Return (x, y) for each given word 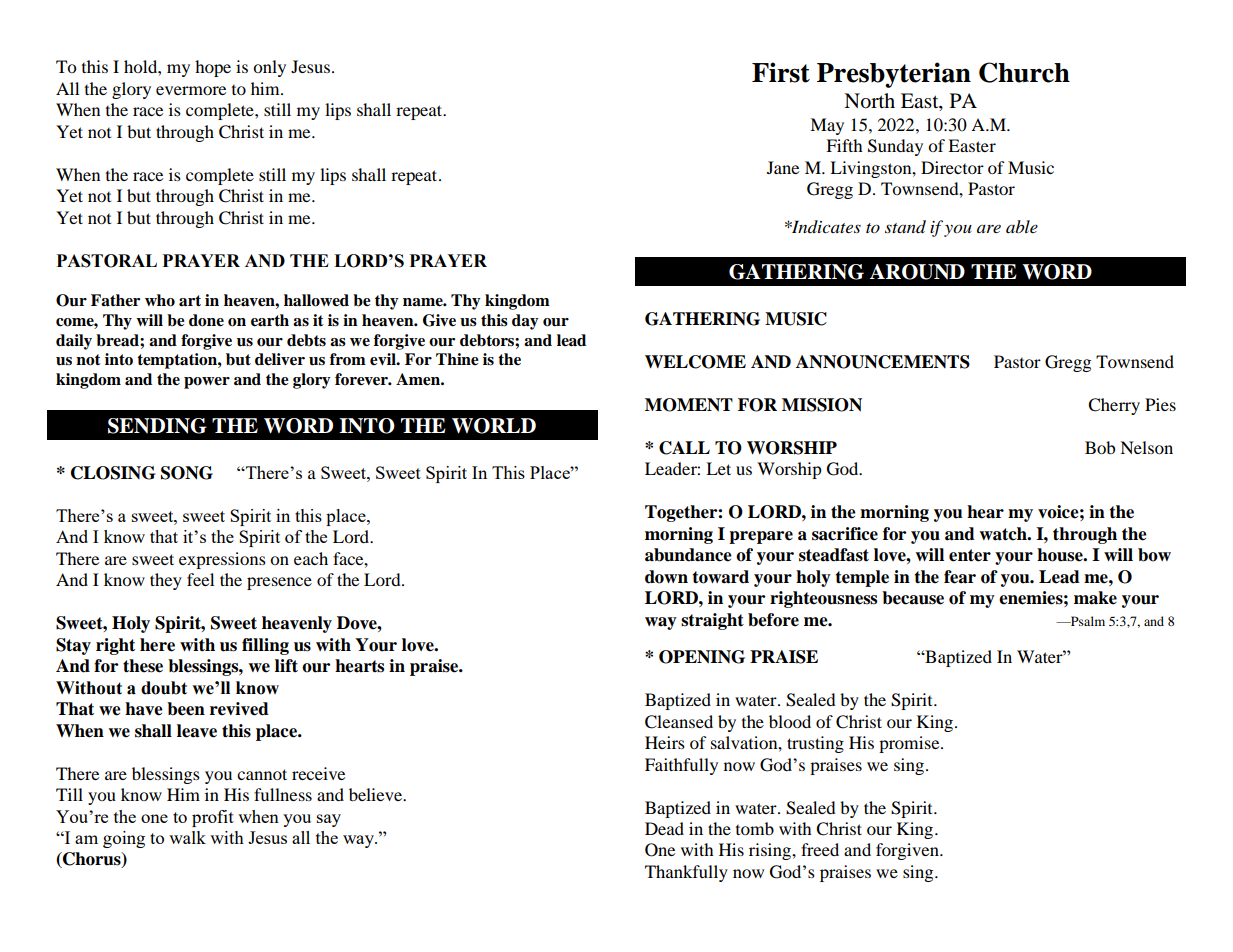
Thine (457, 359)
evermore (191, 90)
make (1095, 598)
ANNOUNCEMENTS (883, 362)
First (781, 72)
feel (200, 579)
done (206, 320)
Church (1024, 72)
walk (187, 837)
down (666, 577)
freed (820, 849)
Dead (664, 828)
